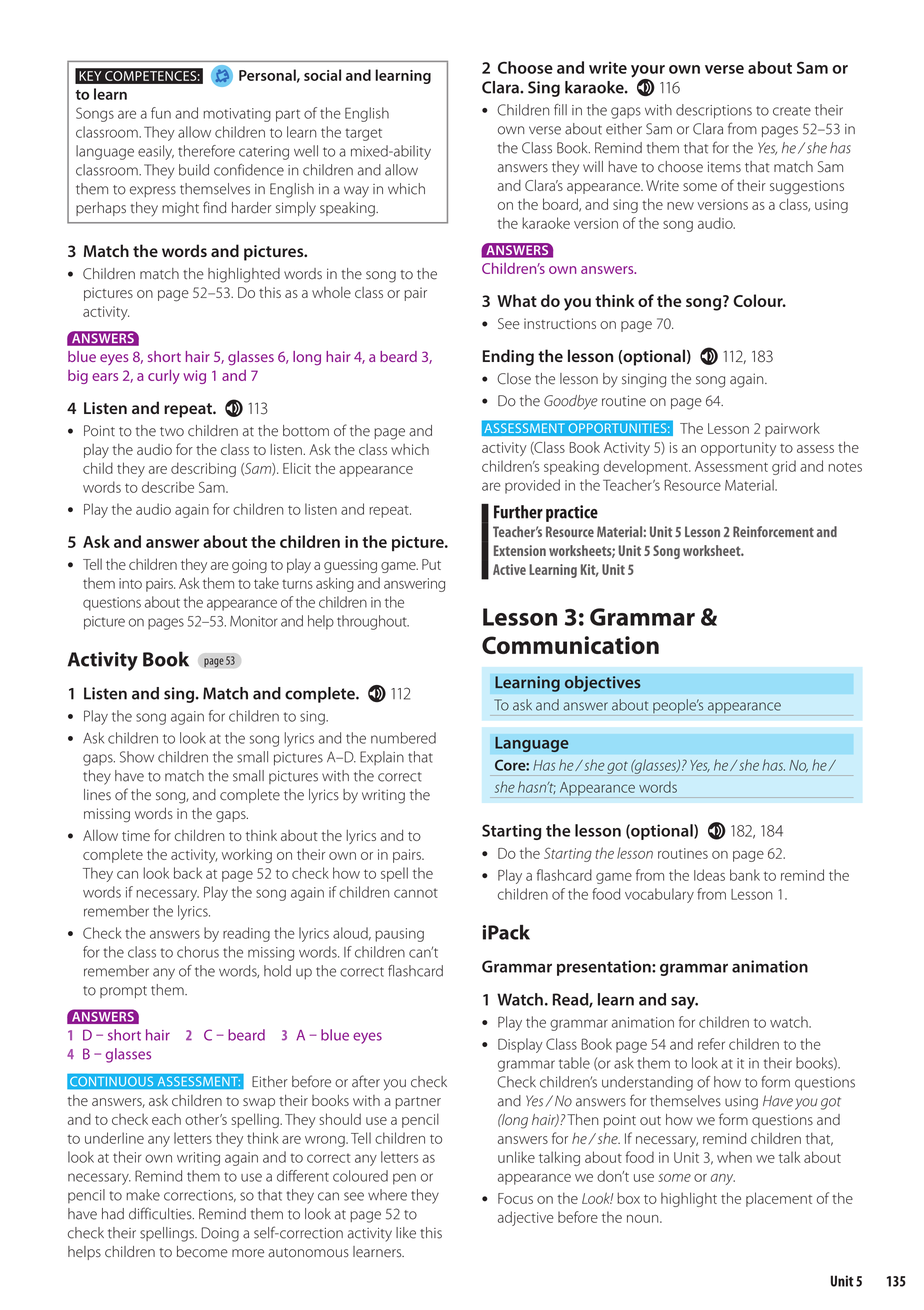 The width and height of the image is (924, 1310). What do you see at coordinates (560, 109) in the image?
I see `fill` at bounding box center [560, 109].
